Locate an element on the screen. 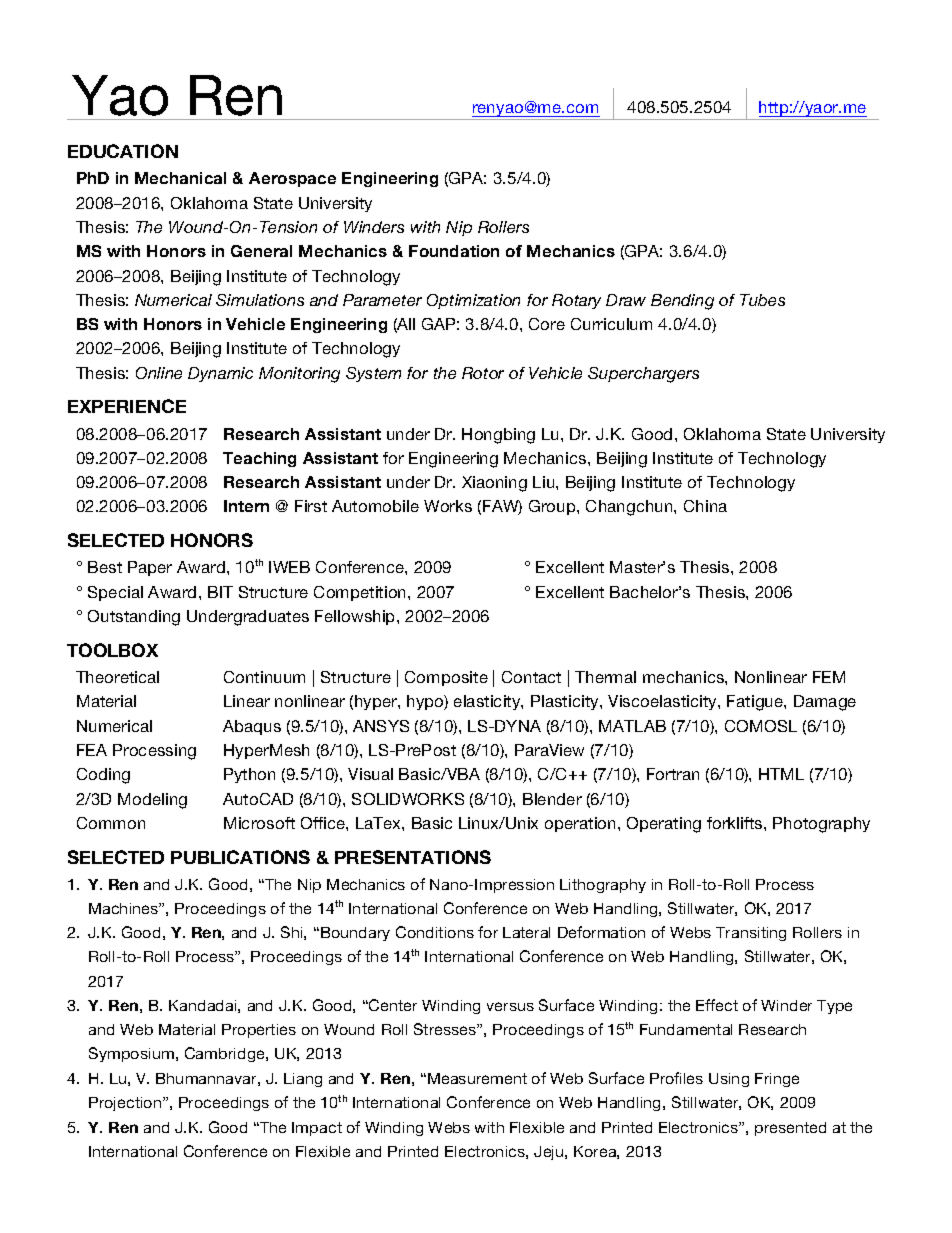  Fatigue is located at coordinates (756, 703).
